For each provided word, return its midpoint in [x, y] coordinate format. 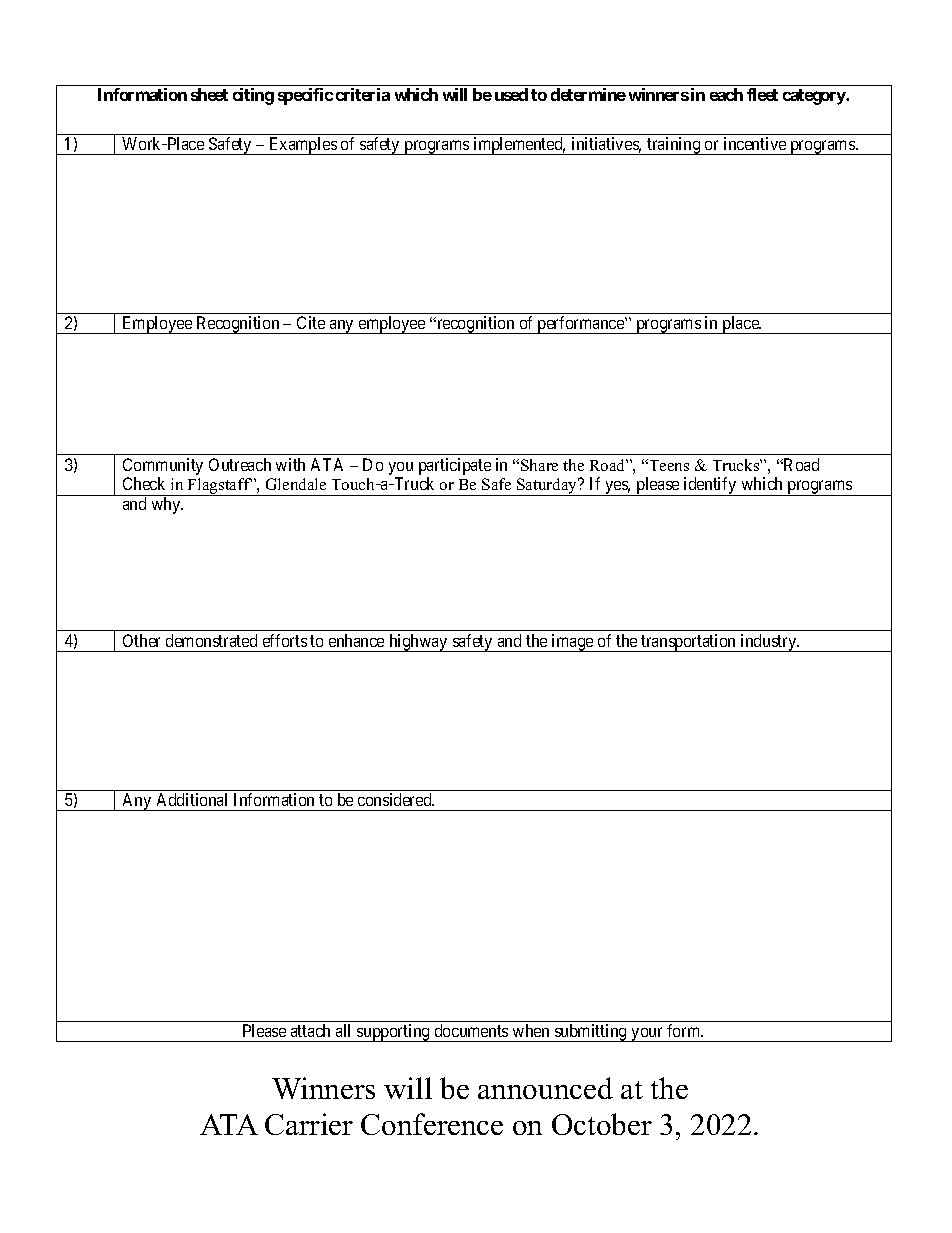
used [511, 94]
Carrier [309, 1124]
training [674, 146]
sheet [209, 94]
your [647, 1034]
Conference [432, 1124]
